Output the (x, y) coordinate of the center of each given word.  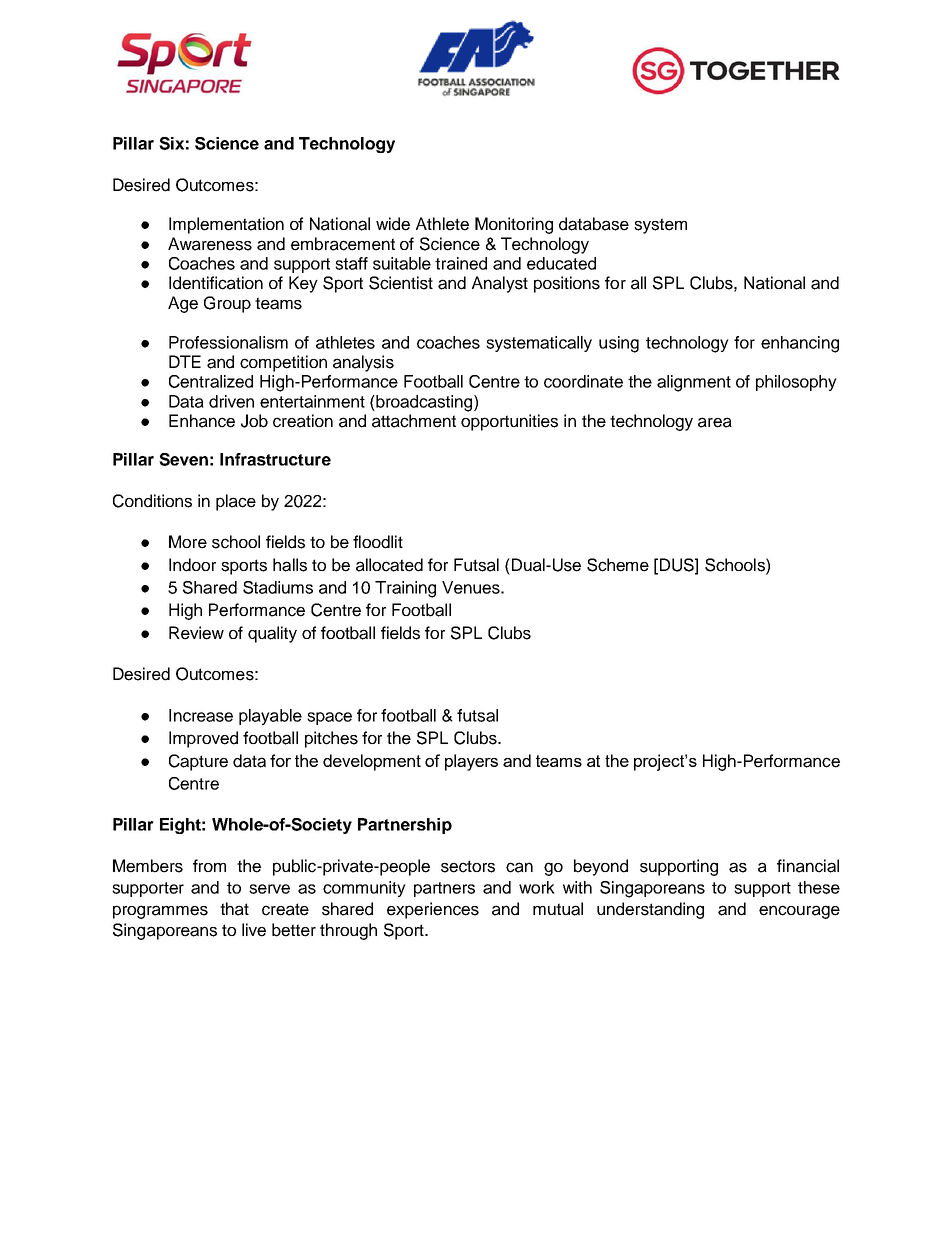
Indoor (192, 565)
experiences (433, 910)
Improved (203, 739)
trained (461, 263)
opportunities (509, 422)
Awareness (210, 244)
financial (808, 866)
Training (405, 589)
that (234, 909)
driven (231, 401)
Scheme (618, 565)
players (471, 762)
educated (561, 263)
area (715, 422)
